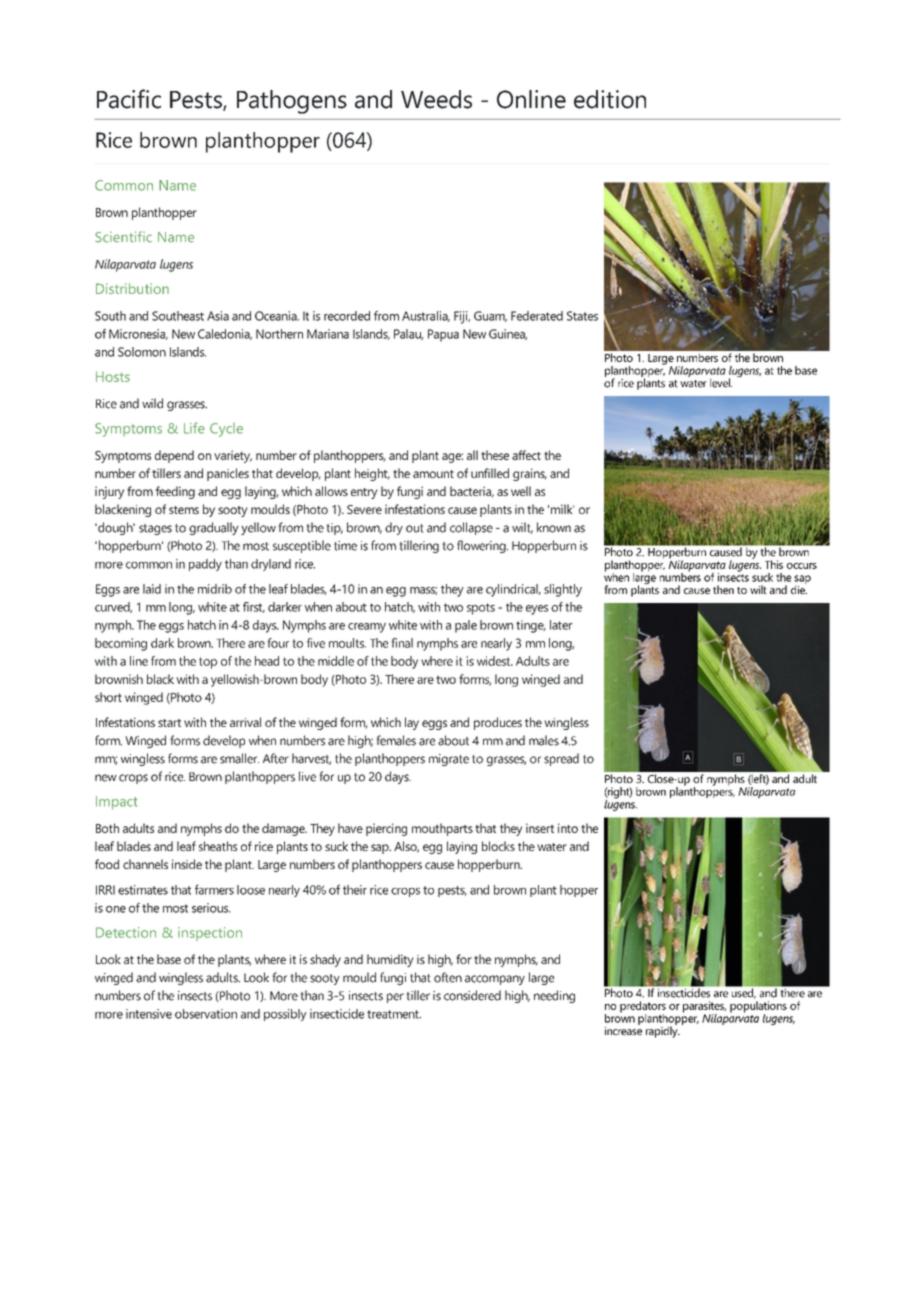 This document has height=1308, width=924. Describe the element at coordinates (610, 99) in the document. I see `edition` at that location.
